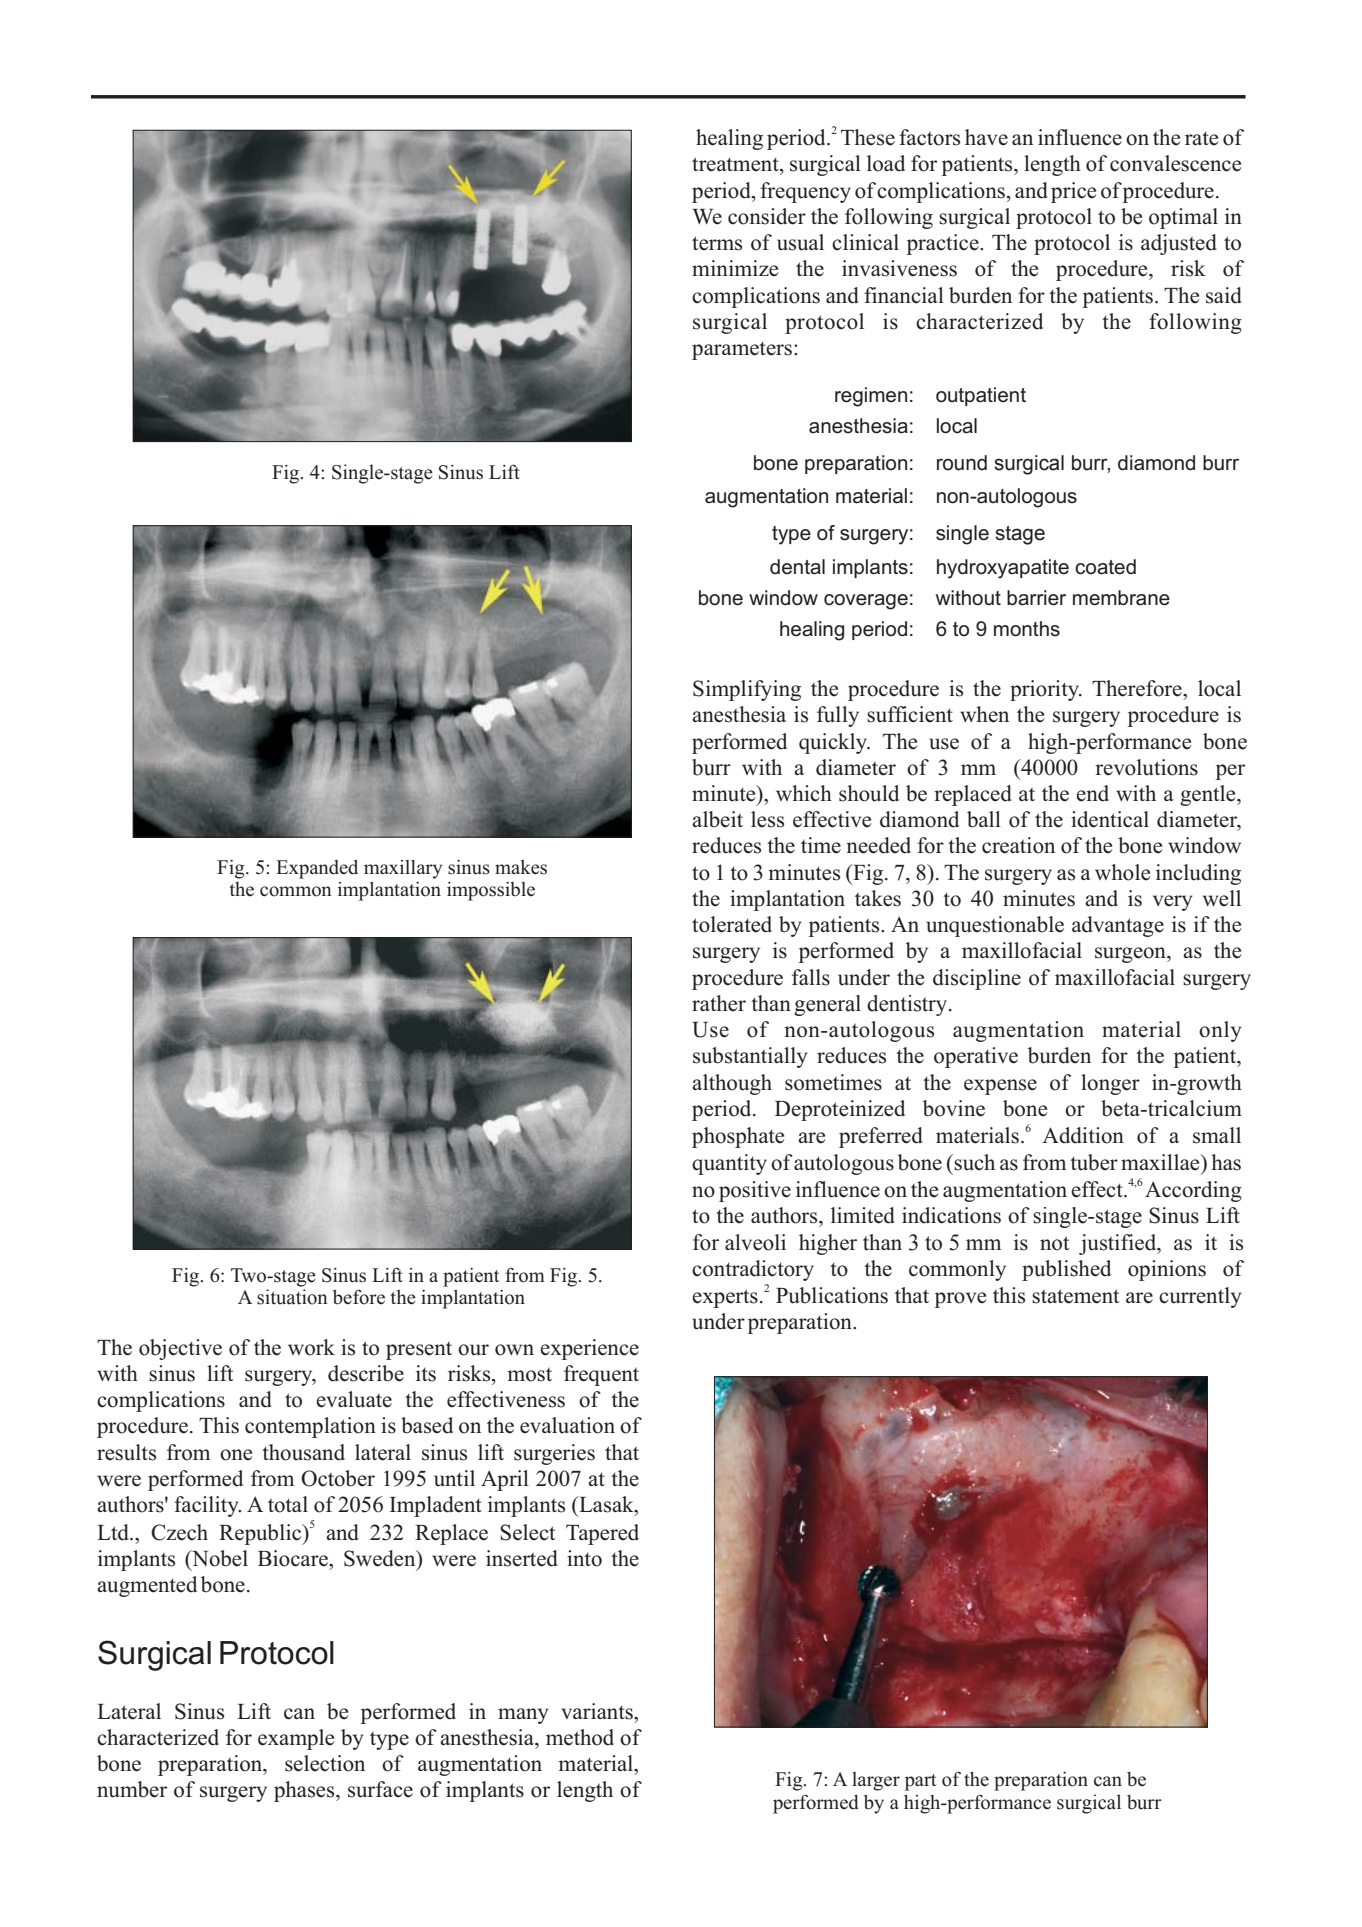  I want to click on terms, so click(717, 243).
